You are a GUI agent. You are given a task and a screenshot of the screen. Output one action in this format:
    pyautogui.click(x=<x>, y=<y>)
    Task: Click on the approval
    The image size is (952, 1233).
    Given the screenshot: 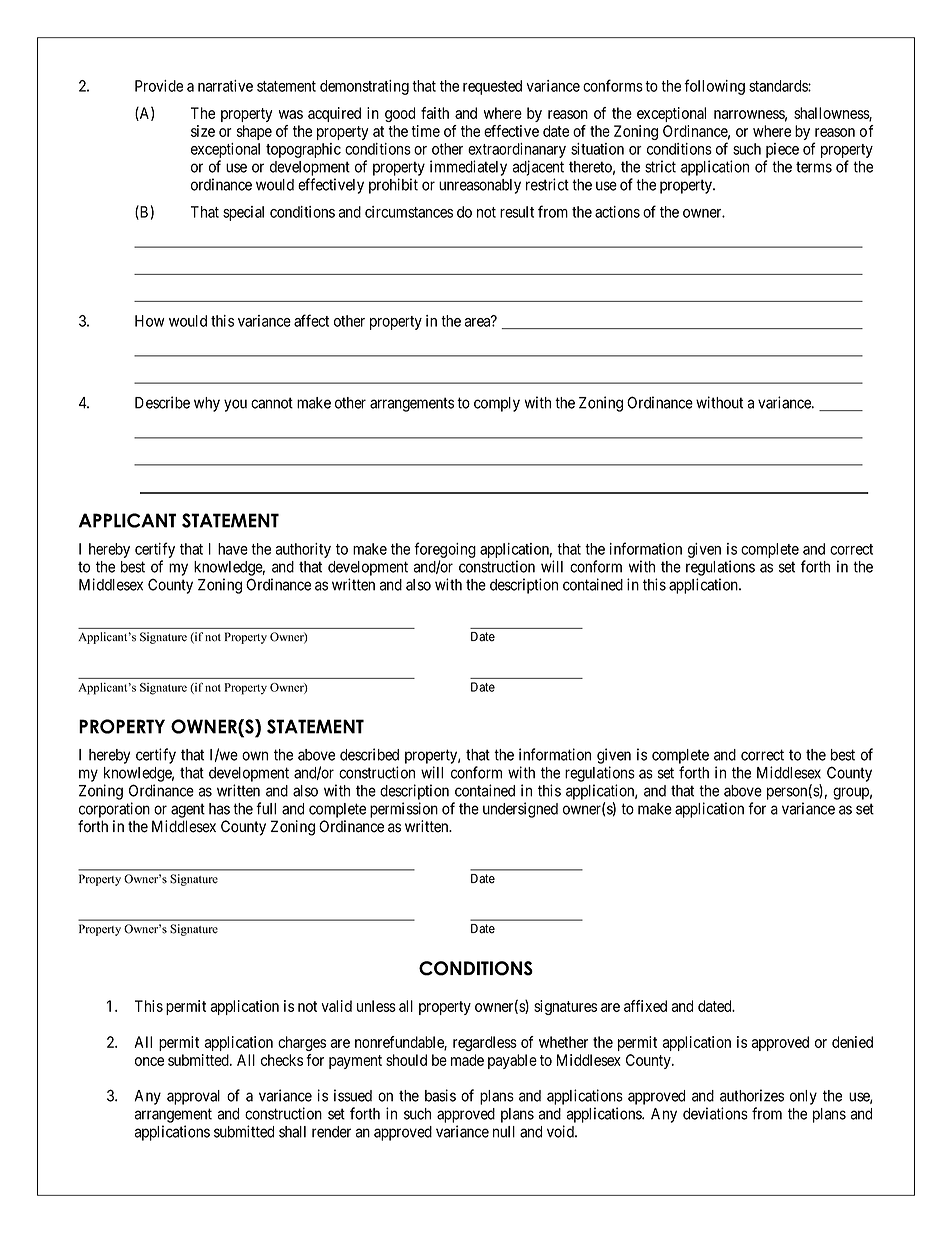 What is the action you would take?
    pyautogui.click(x=193, y=1097)
